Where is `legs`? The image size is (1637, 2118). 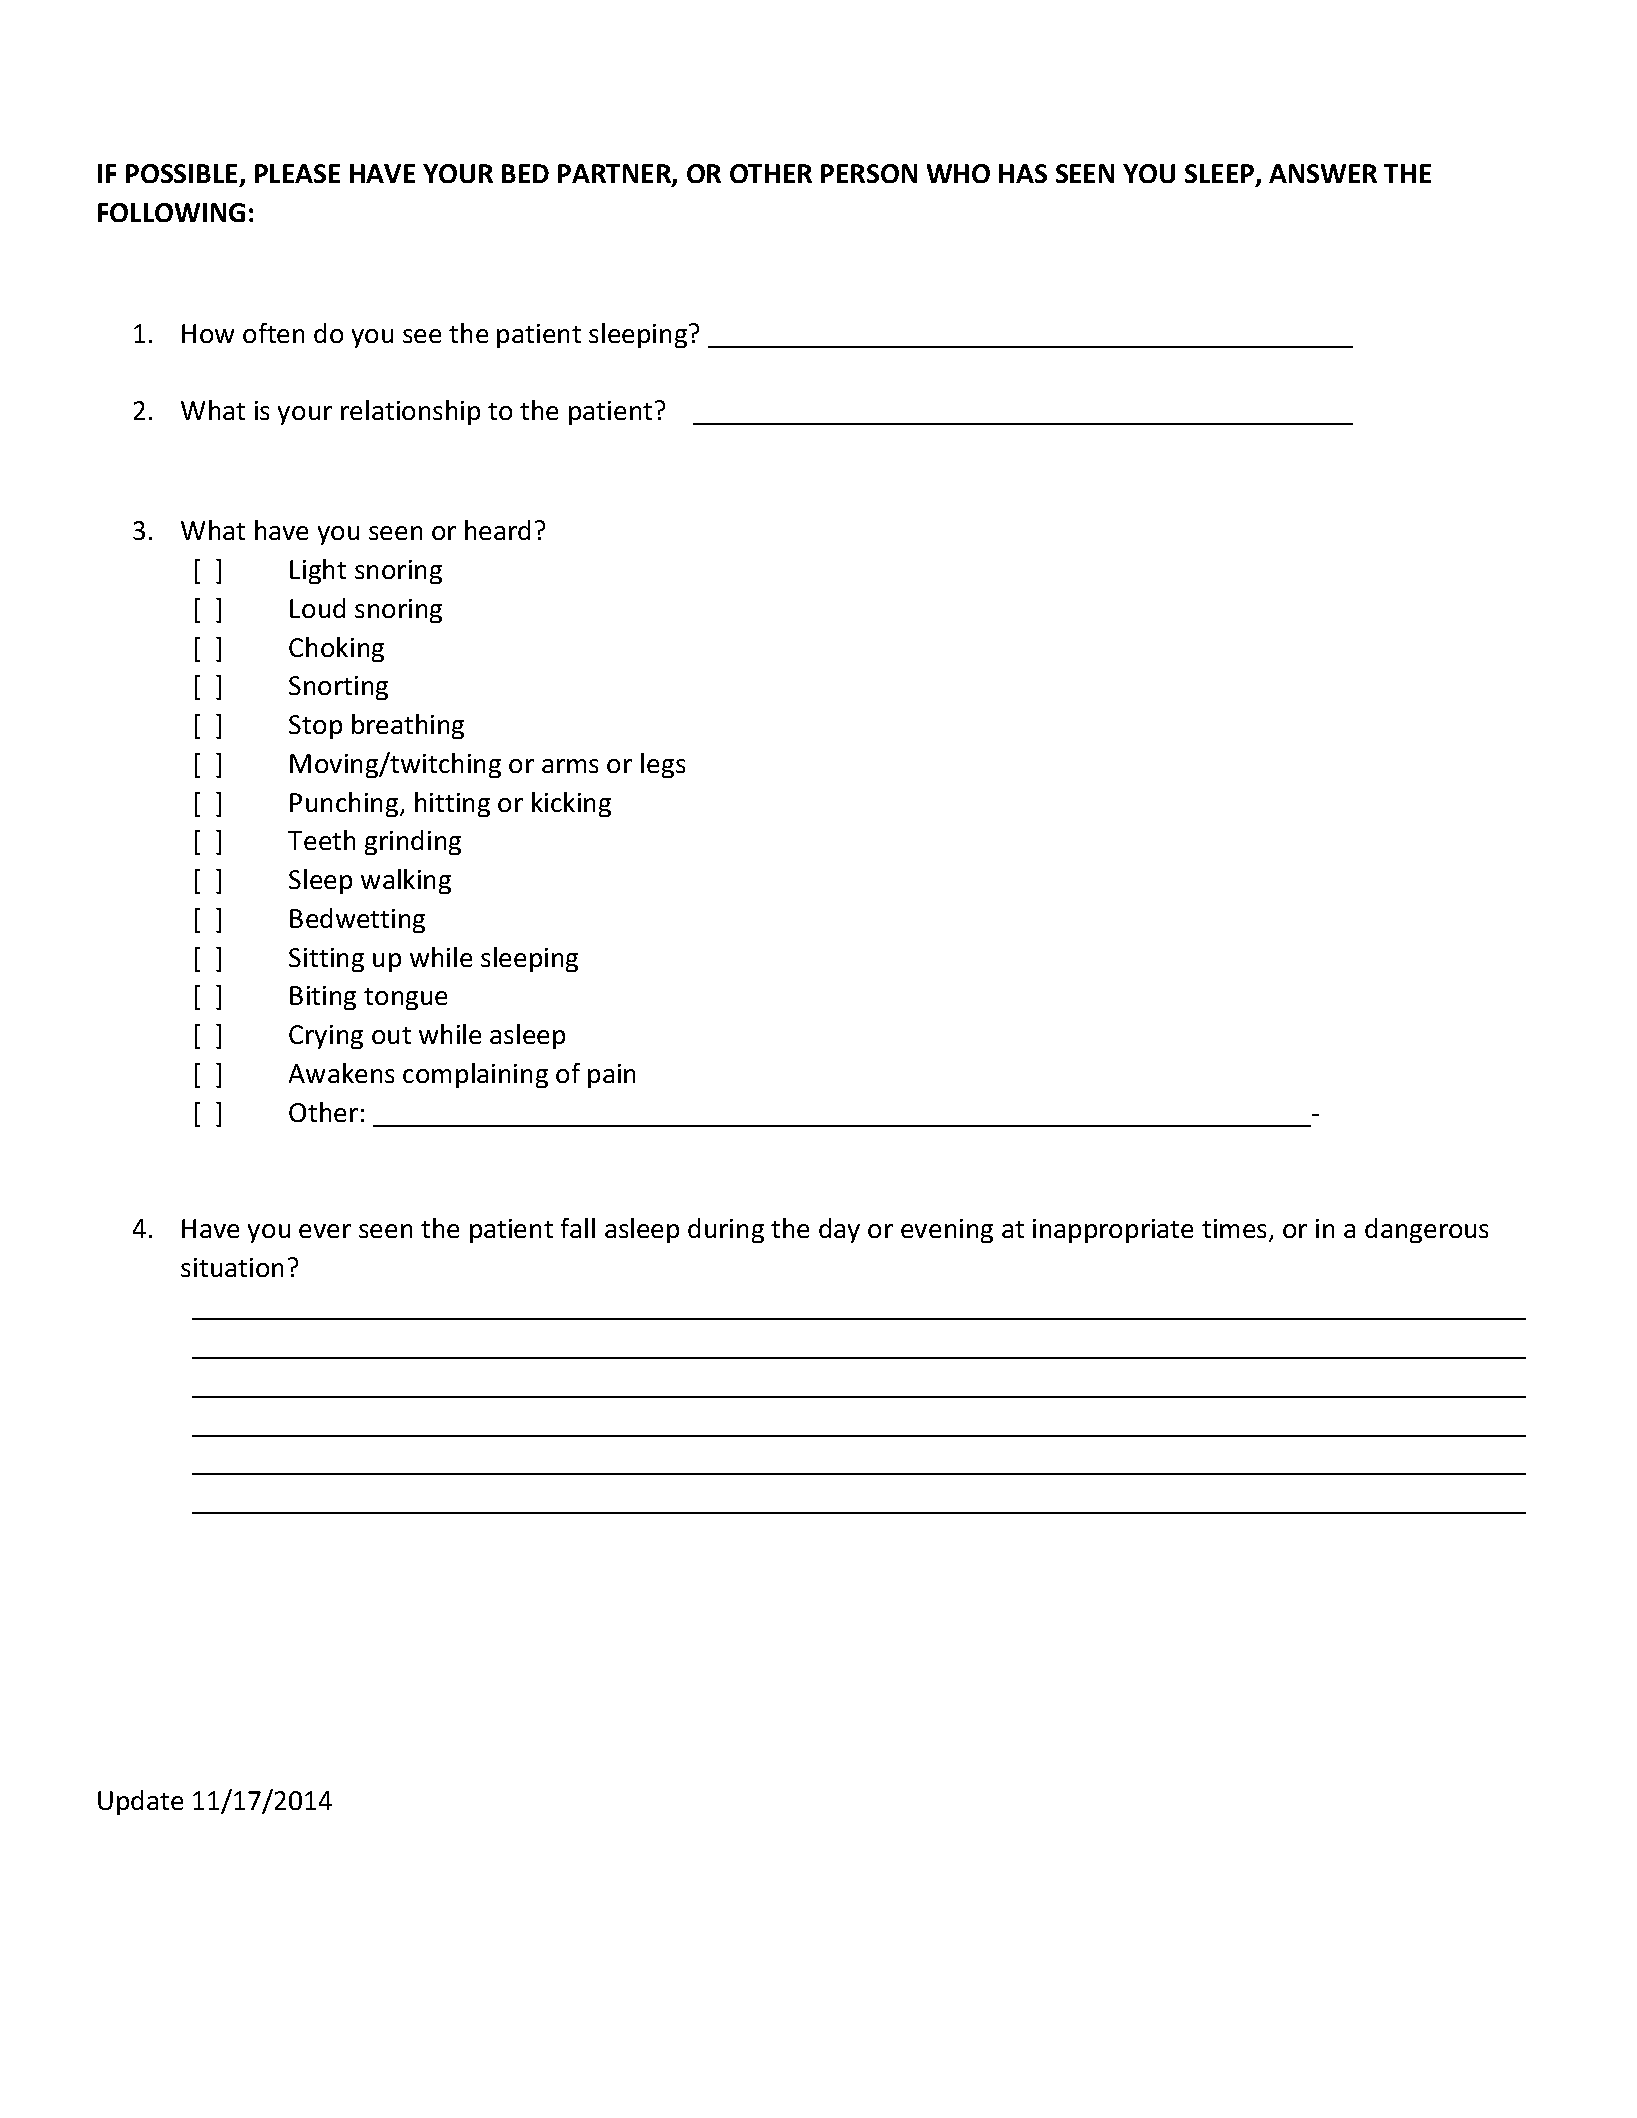 legs is located at coordinates (663, 765).
